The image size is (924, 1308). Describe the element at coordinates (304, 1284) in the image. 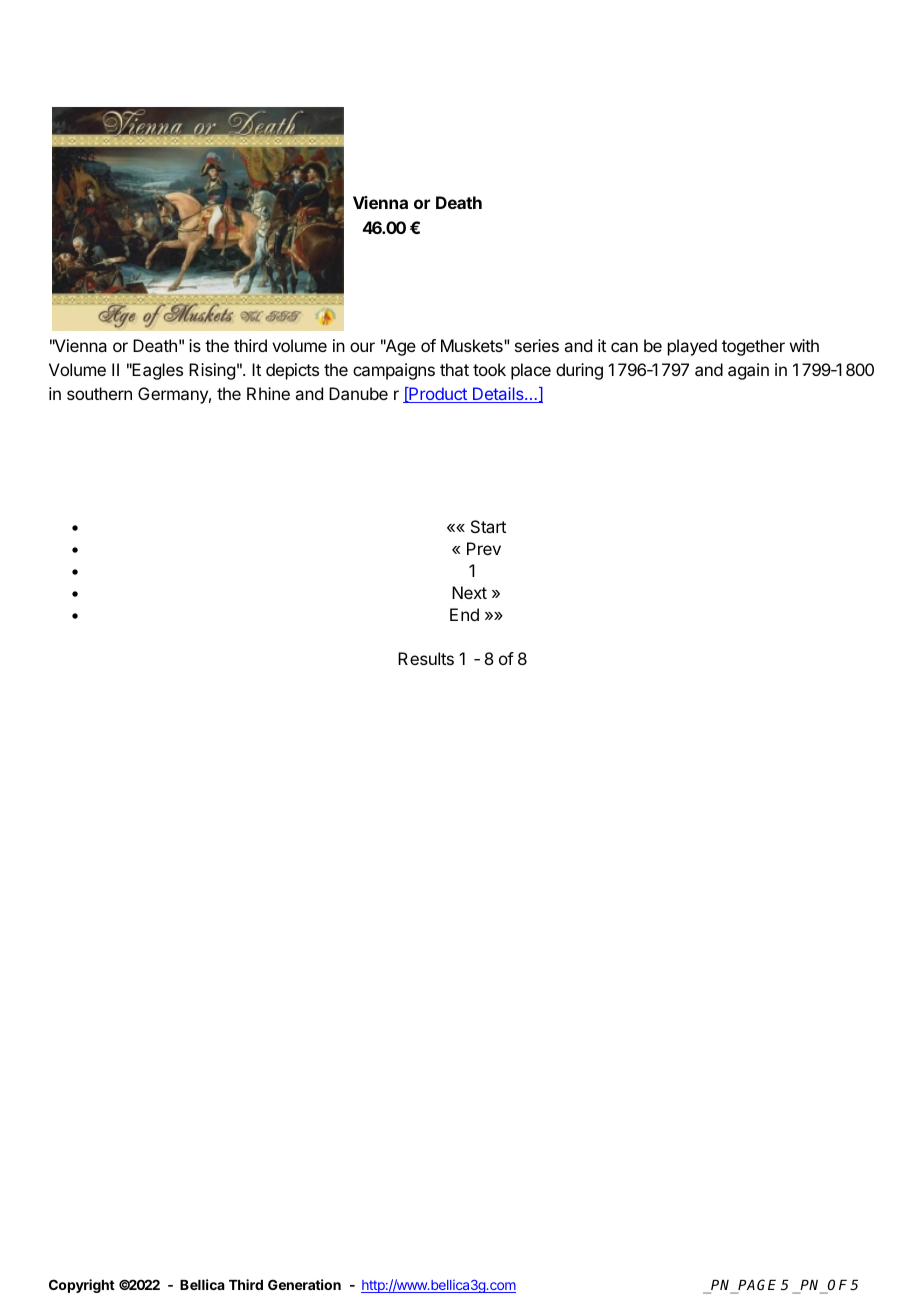

I see `Generation` at that location.
